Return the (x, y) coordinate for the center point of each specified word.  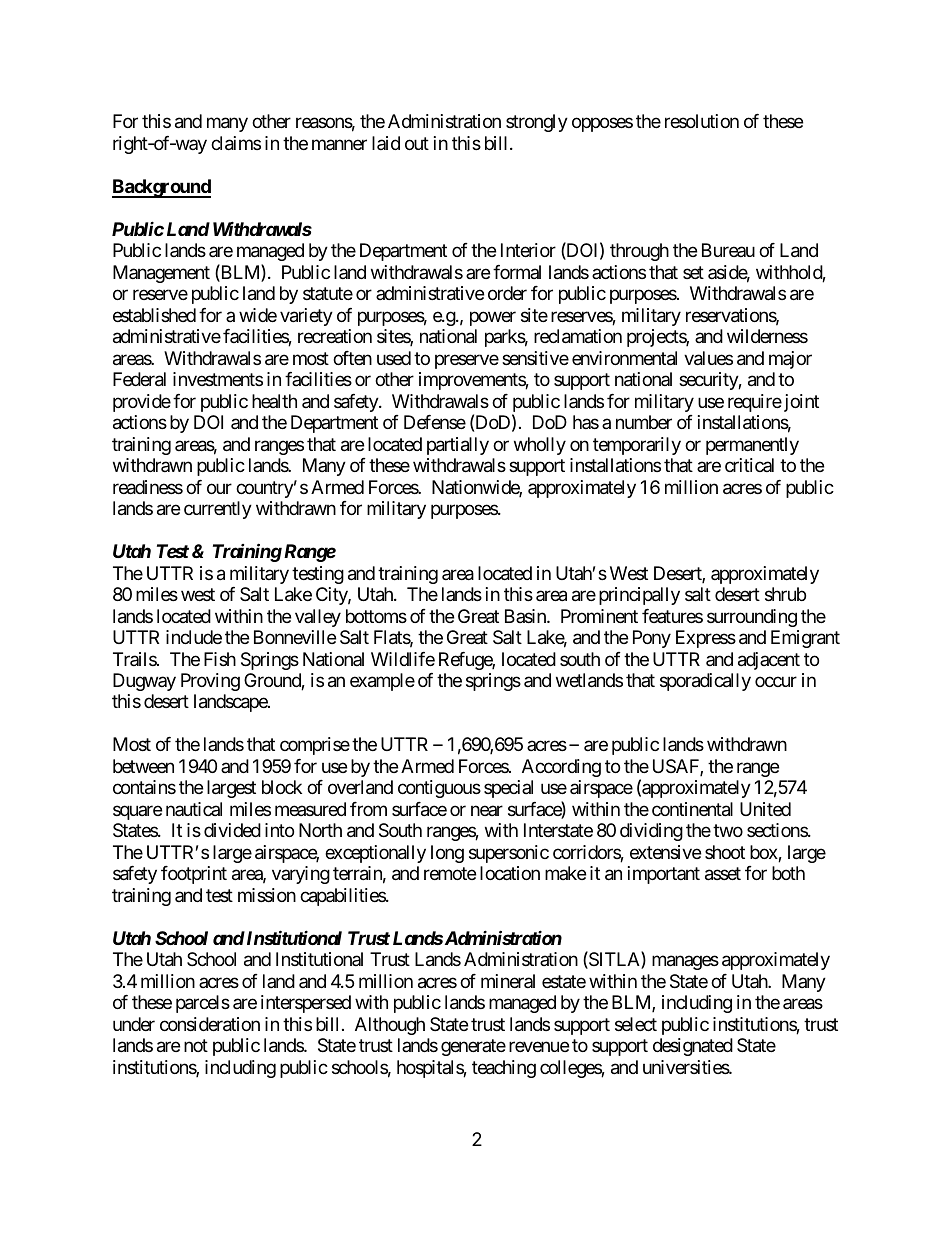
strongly (537, 123)
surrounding (752, 618)
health (274, 401)
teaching (504, 1069)
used (394, 358)
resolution (702, 121)
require (755, 403)
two (728, 831)
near (487, 810)
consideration (210, 1024)
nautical (194, 809)
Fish (220, 659)
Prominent (599, 616)
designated (693, 1047)
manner (339, 144)
